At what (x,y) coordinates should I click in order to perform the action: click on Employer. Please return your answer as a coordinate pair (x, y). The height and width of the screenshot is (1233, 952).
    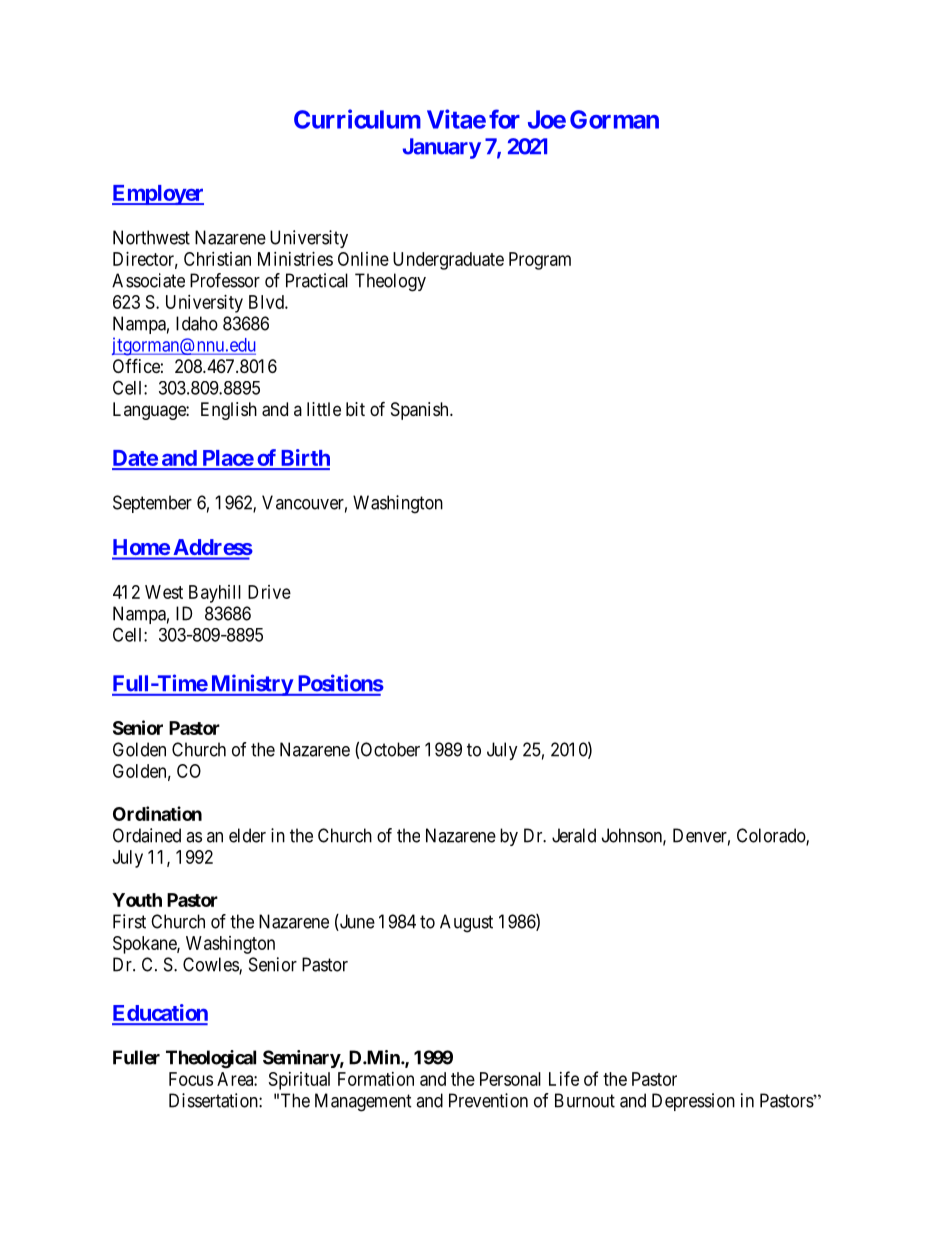
    Looking at the image, I should click on (158, 195).
